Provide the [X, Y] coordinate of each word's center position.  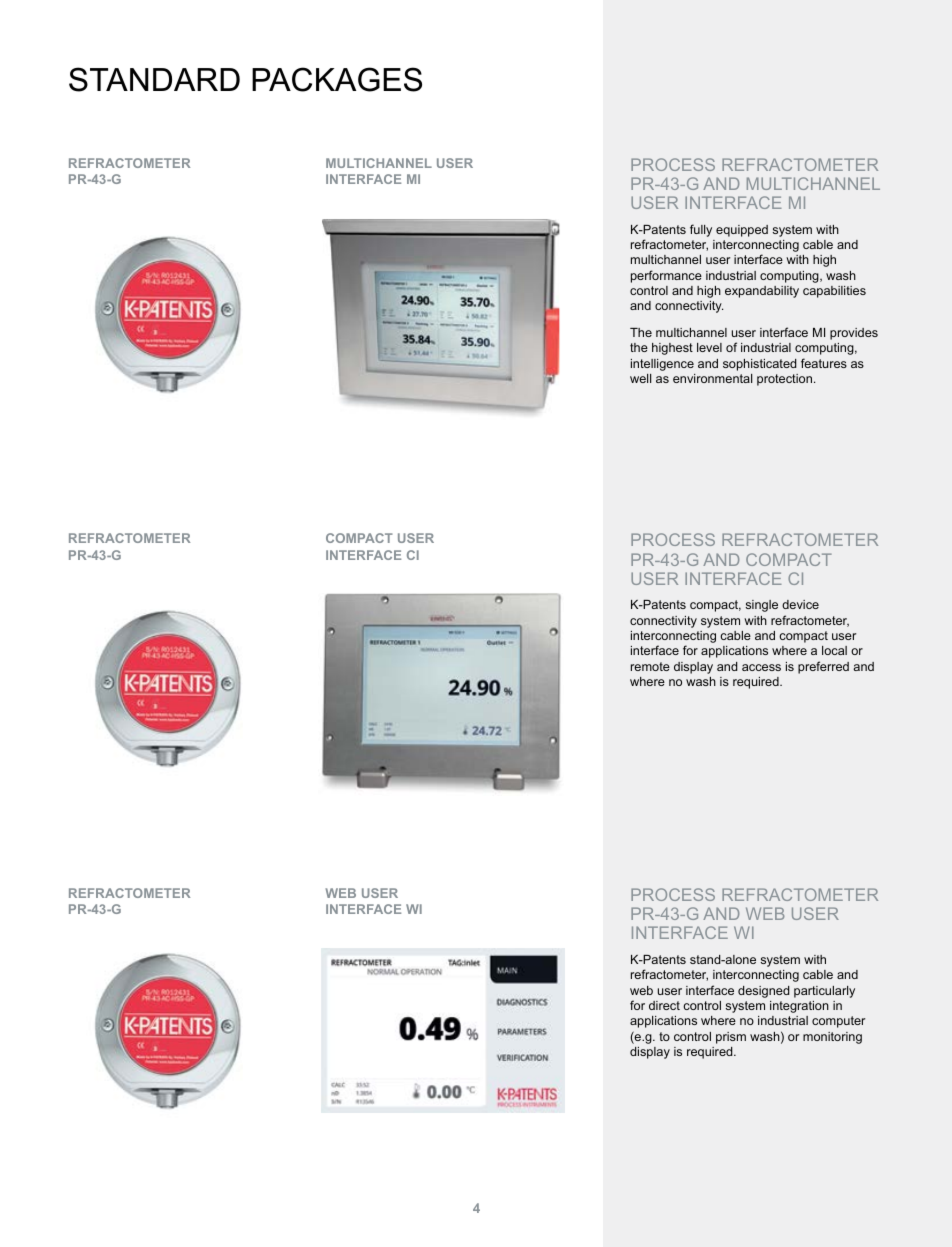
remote [650, 666]
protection [784, 380]
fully [701, 230]
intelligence [662, 365]
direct [664, 1005]
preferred [823, 667]
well [640, 378]
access [761, 667]
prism [731, 1038]
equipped [742, 231]
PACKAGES [337, 79]
